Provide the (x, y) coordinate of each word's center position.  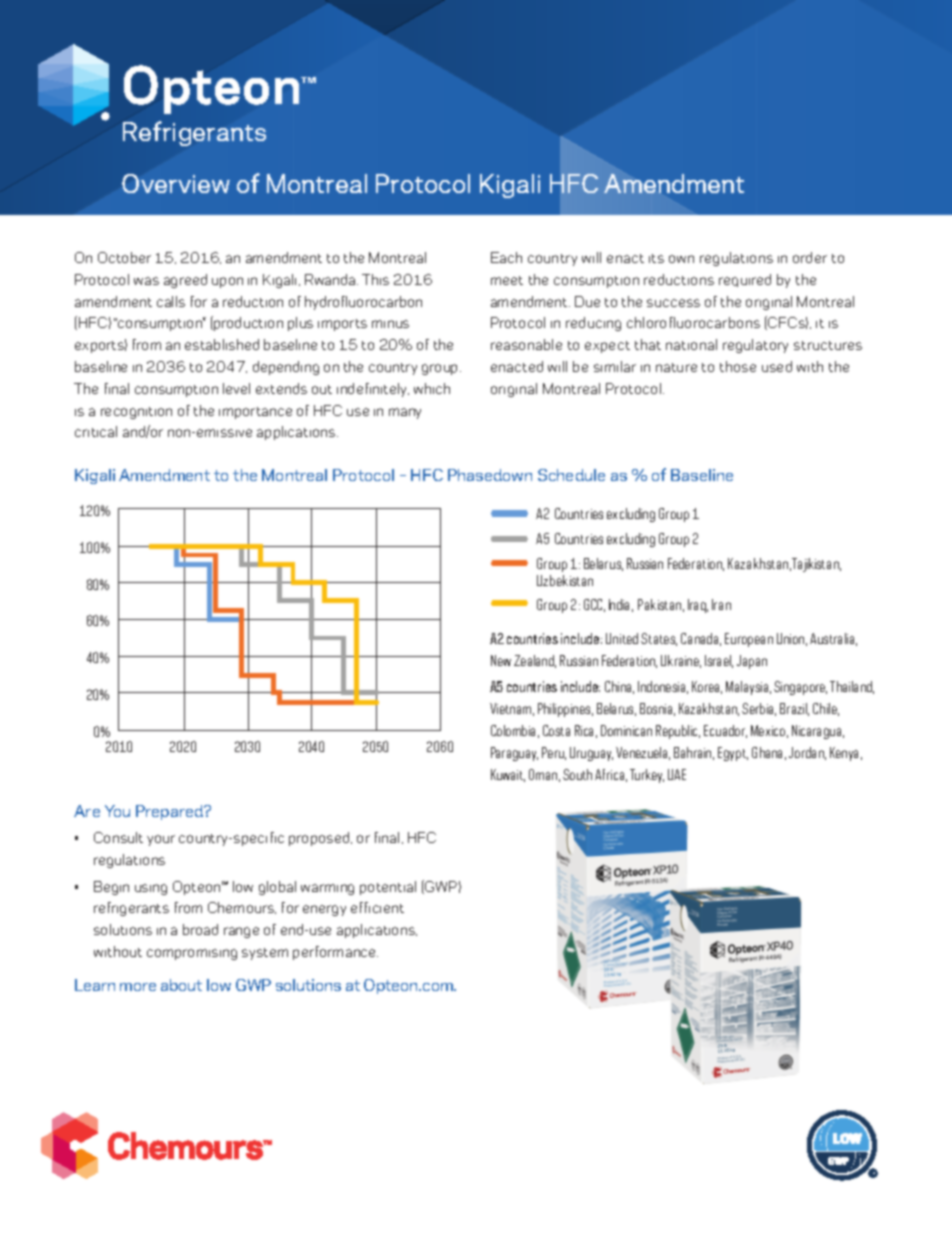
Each (506, 257)
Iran (721, 604)
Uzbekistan (565, 580)
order (810, 257)
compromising (192, 954)
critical (96, 431)
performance (335, 953)
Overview (176, 183)
